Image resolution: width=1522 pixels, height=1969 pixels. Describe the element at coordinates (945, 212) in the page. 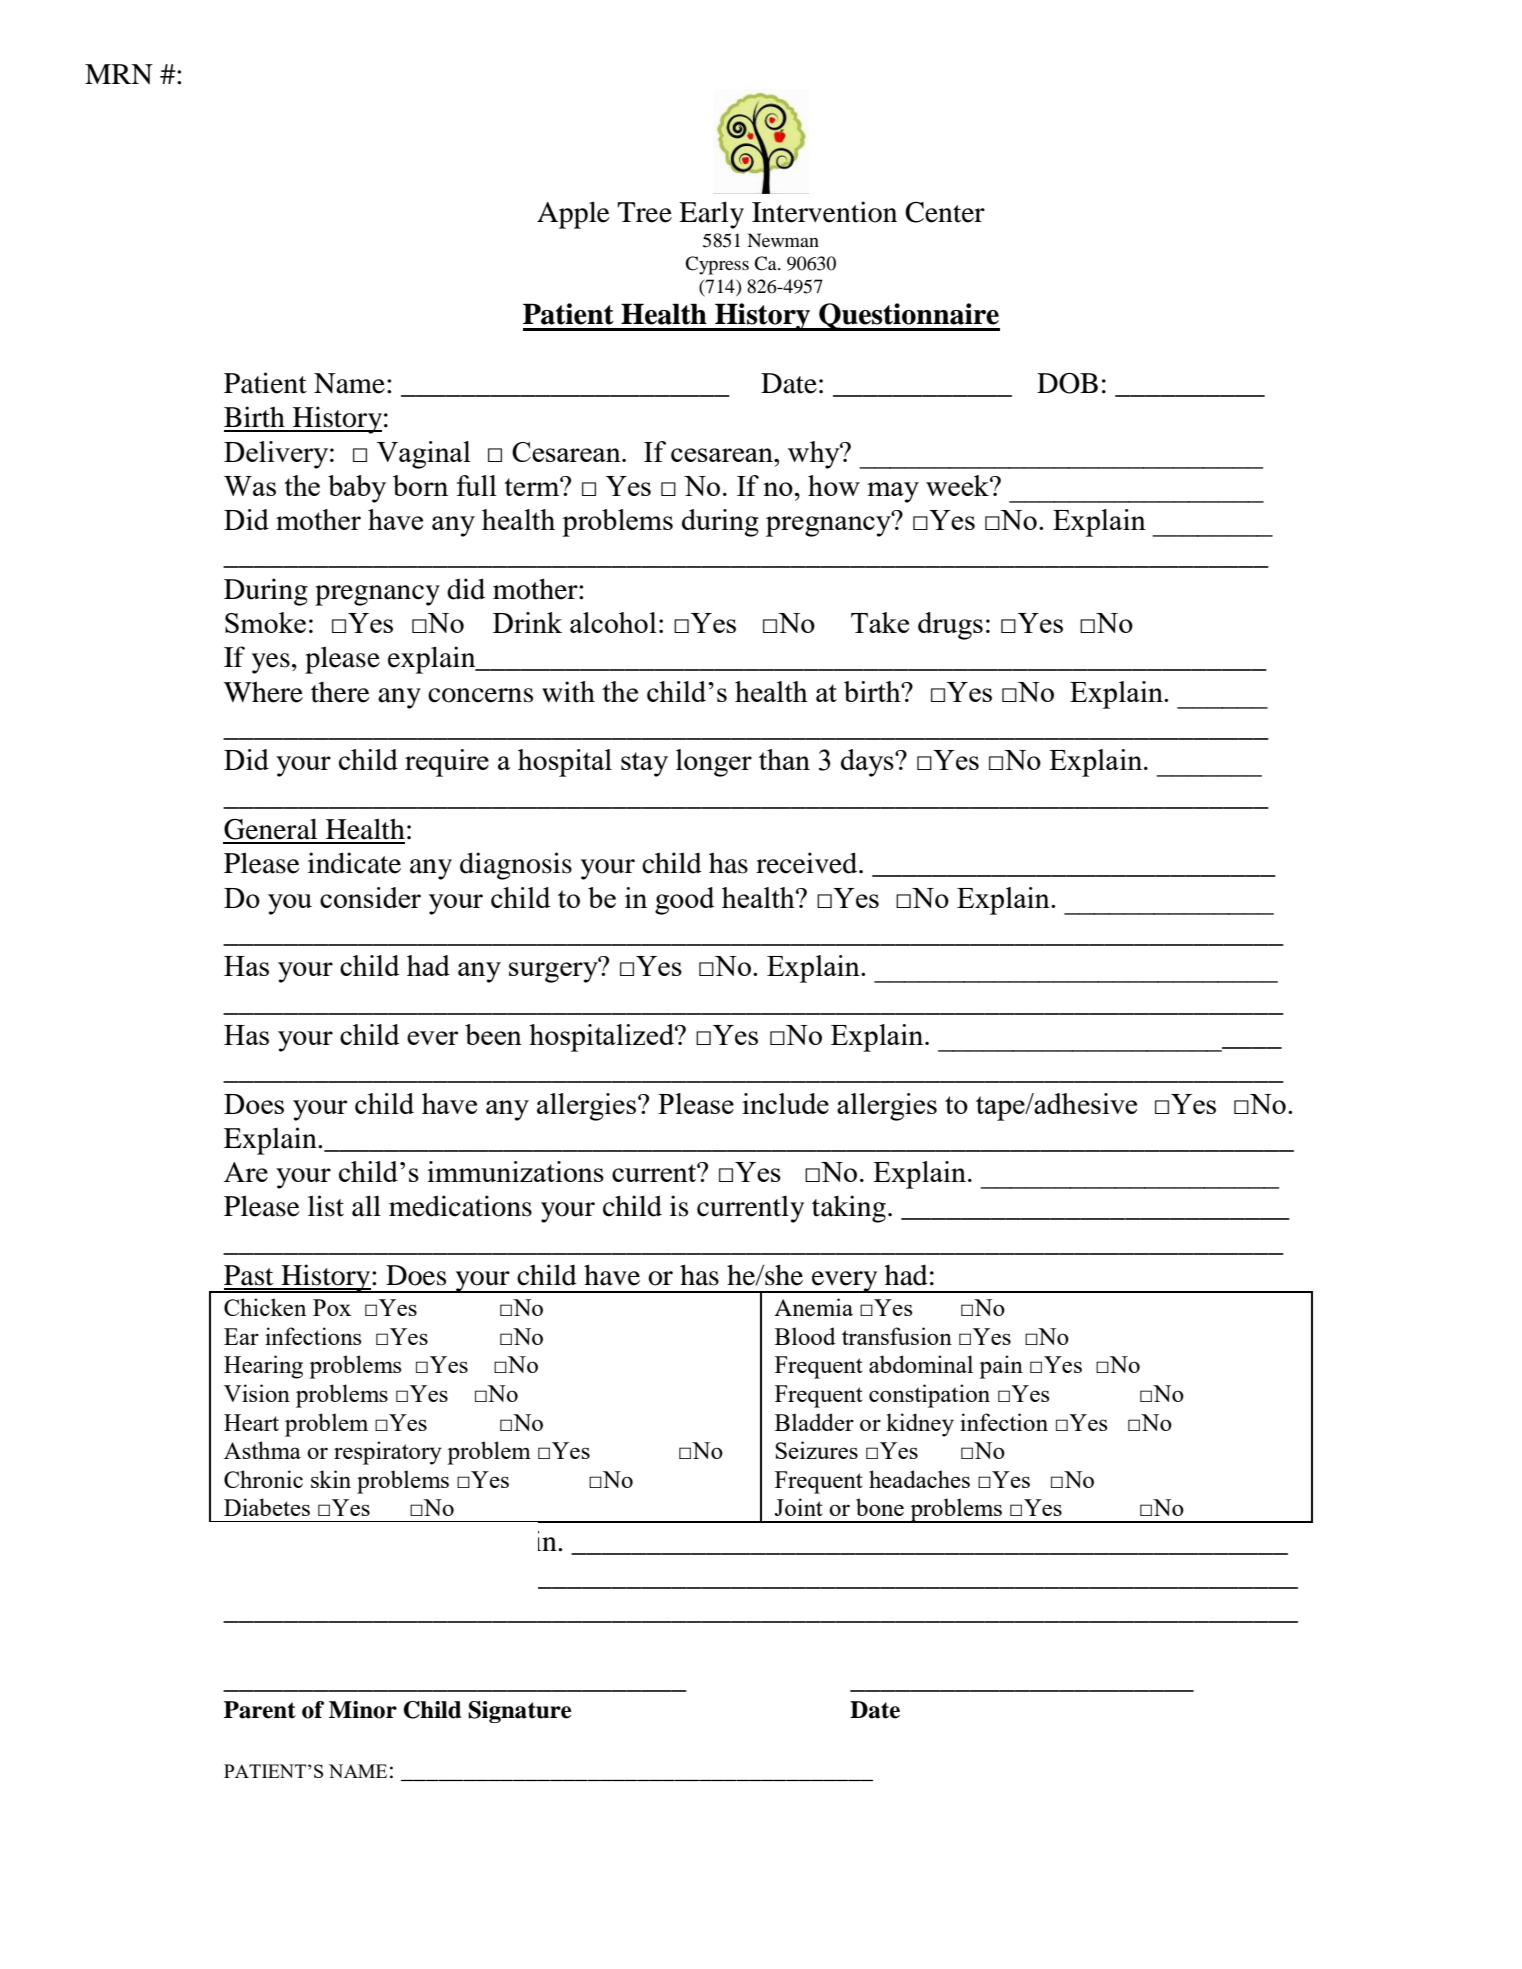

I see `Center` at that location.
